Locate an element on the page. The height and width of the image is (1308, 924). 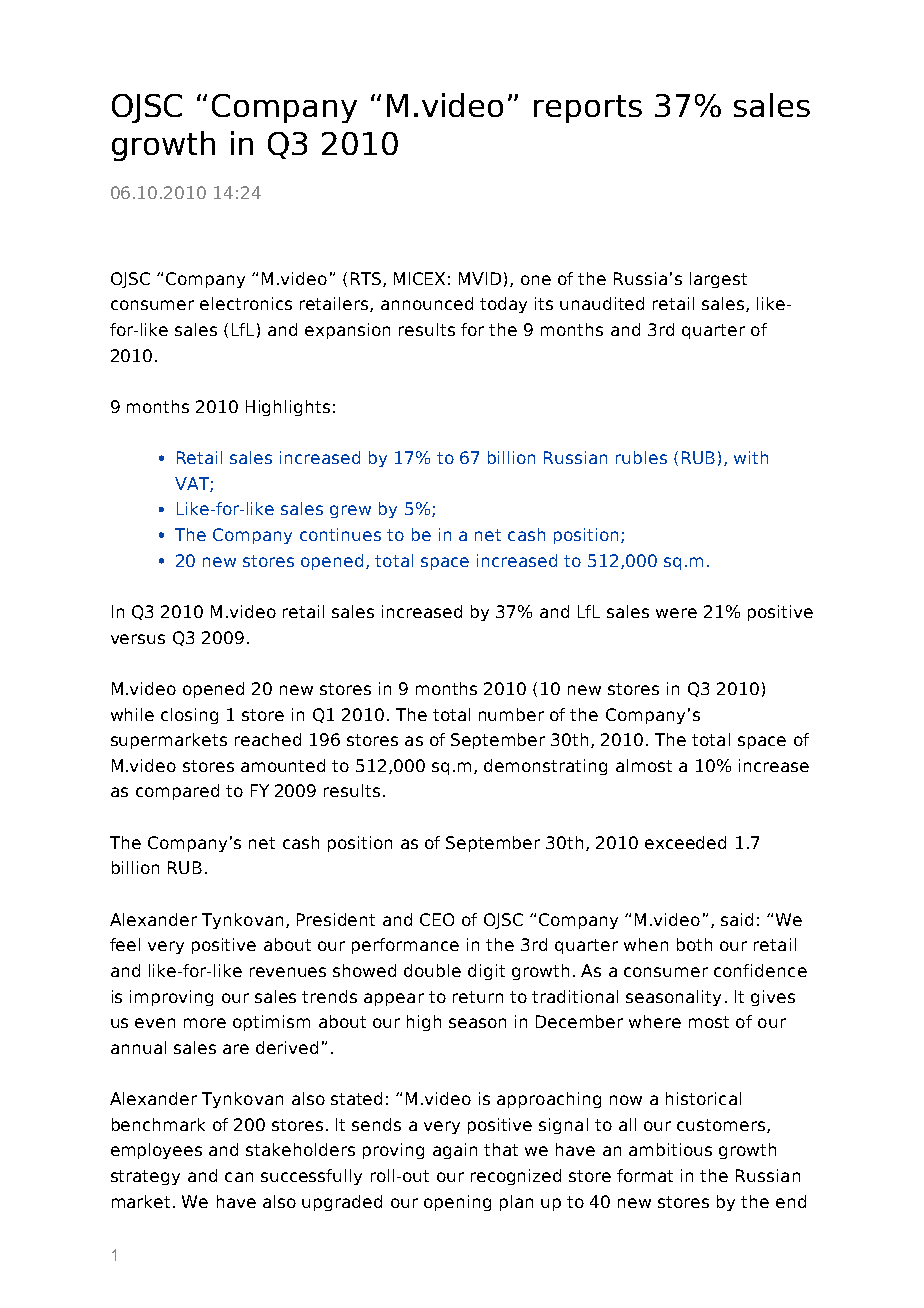
can is located at coordinates (239, 1177).
